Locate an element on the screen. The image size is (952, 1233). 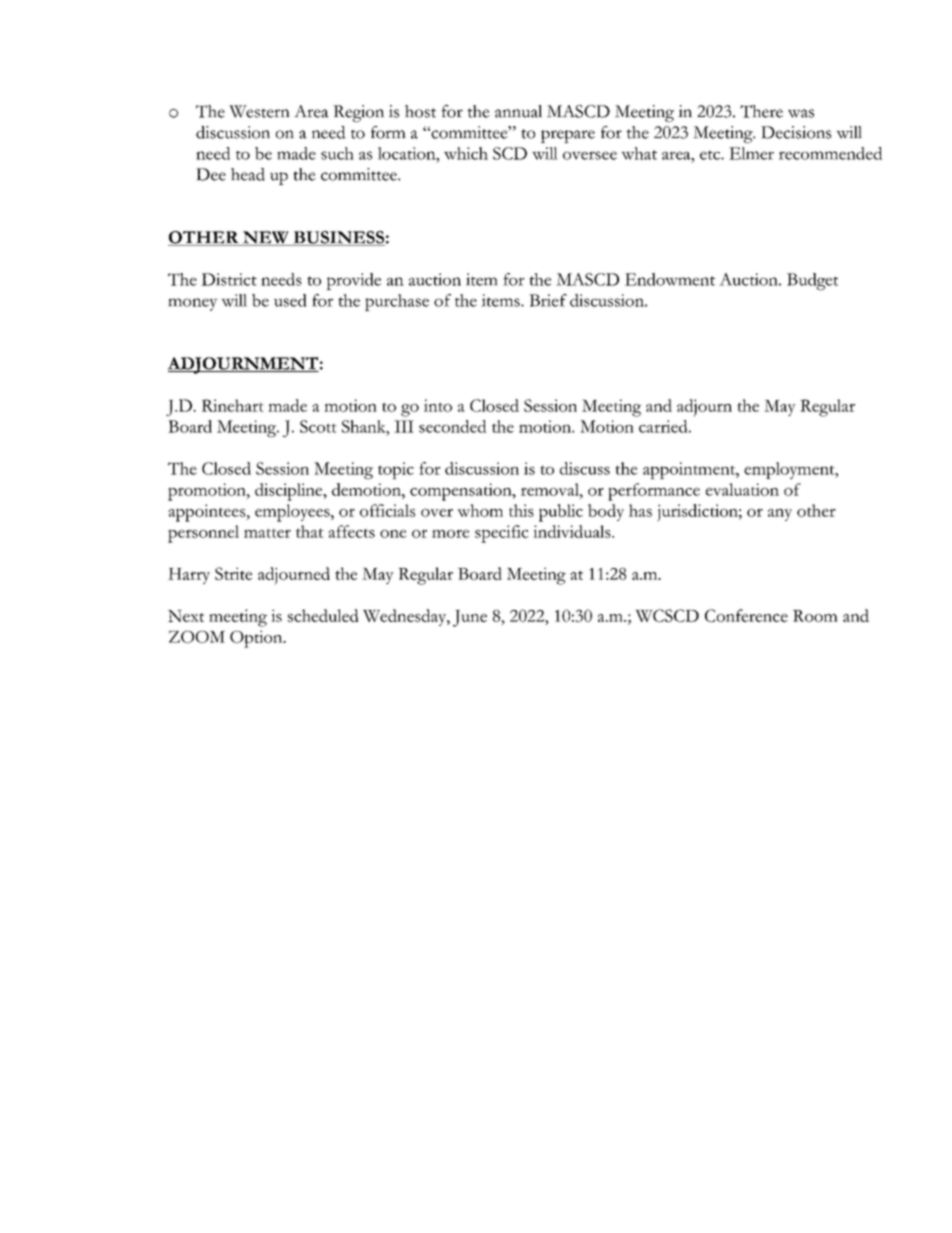
Option is located at coordinates (257, 639).
